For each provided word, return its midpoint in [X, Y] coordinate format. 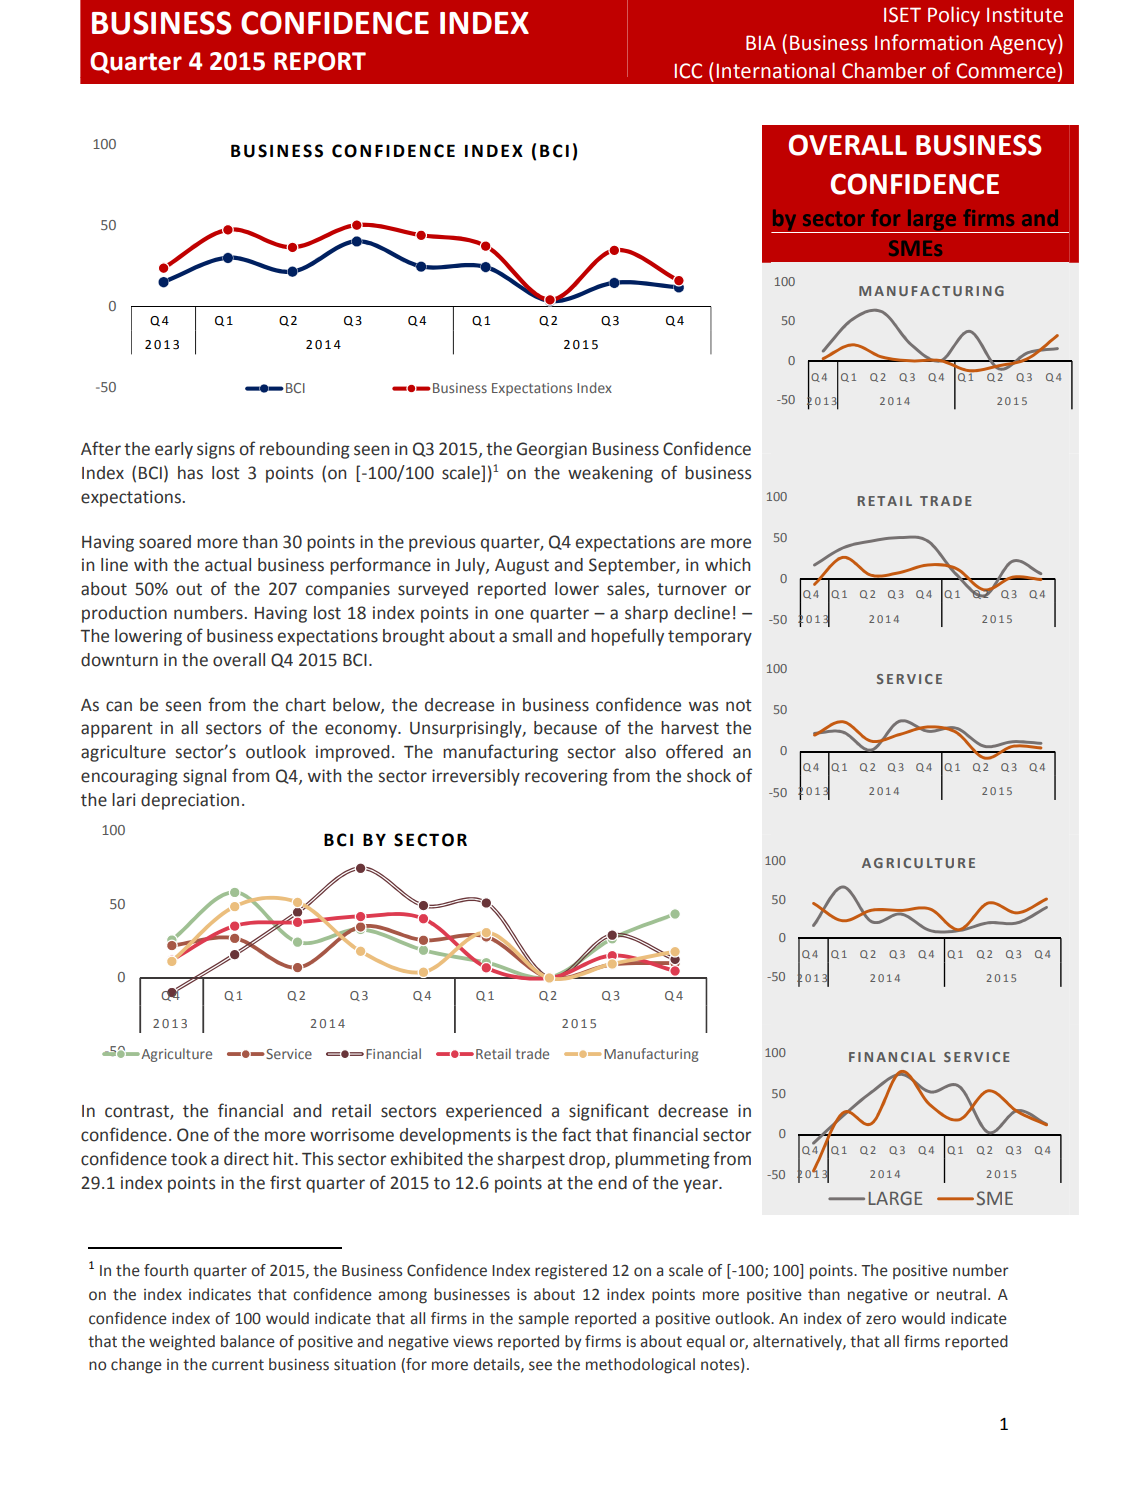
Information [929, 42]
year [701, 1186]
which [727, 565]
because [565, 728]
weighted [182, 1343]
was [703, 706]
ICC [688, 71]
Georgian [552, 450]
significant [609, 1112]
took [189, 1159]
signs [216, 450]
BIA [761, 42]
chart [306, 705]
